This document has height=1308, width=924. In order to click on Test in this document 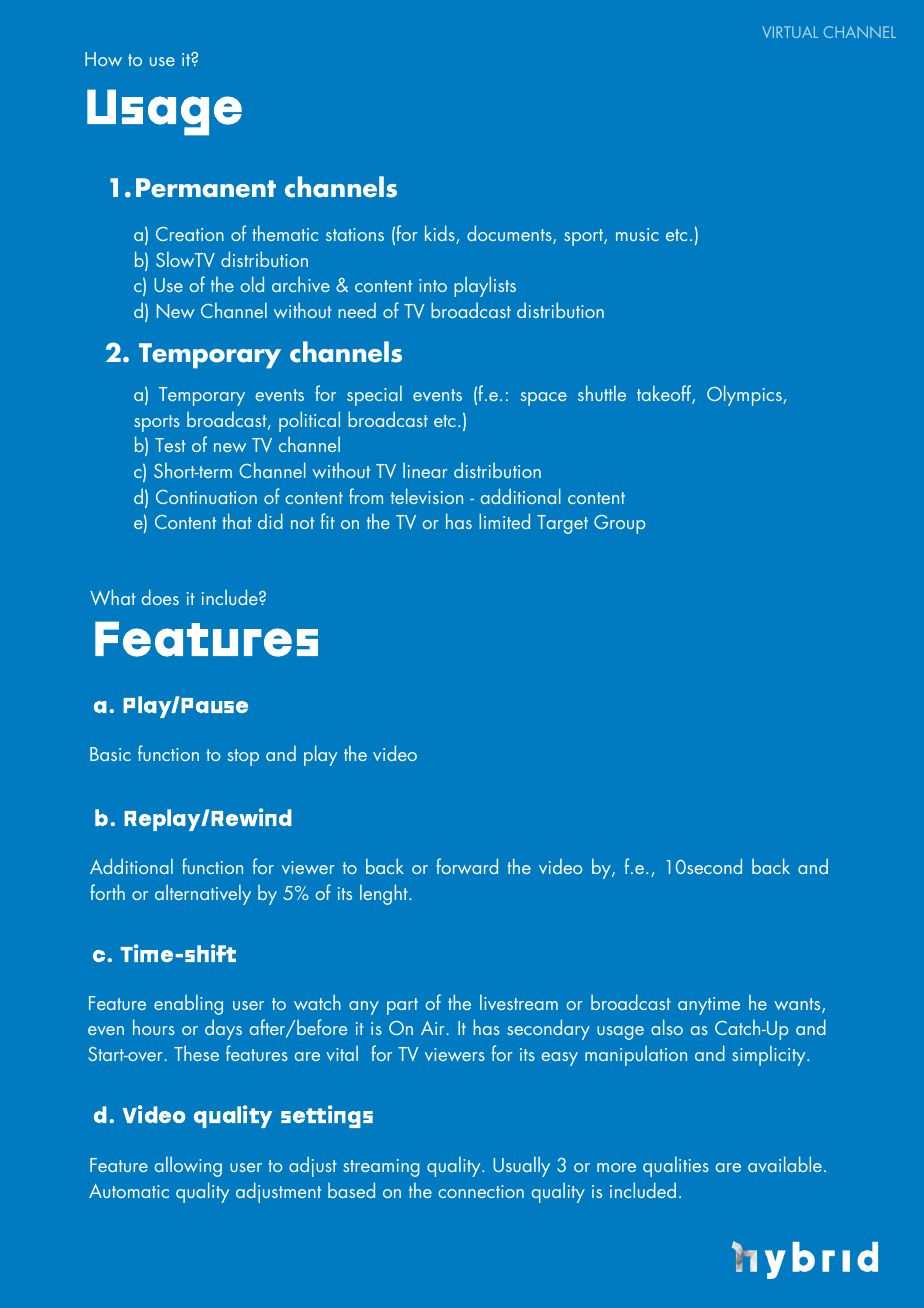, I will do `click(170, 445)`.
